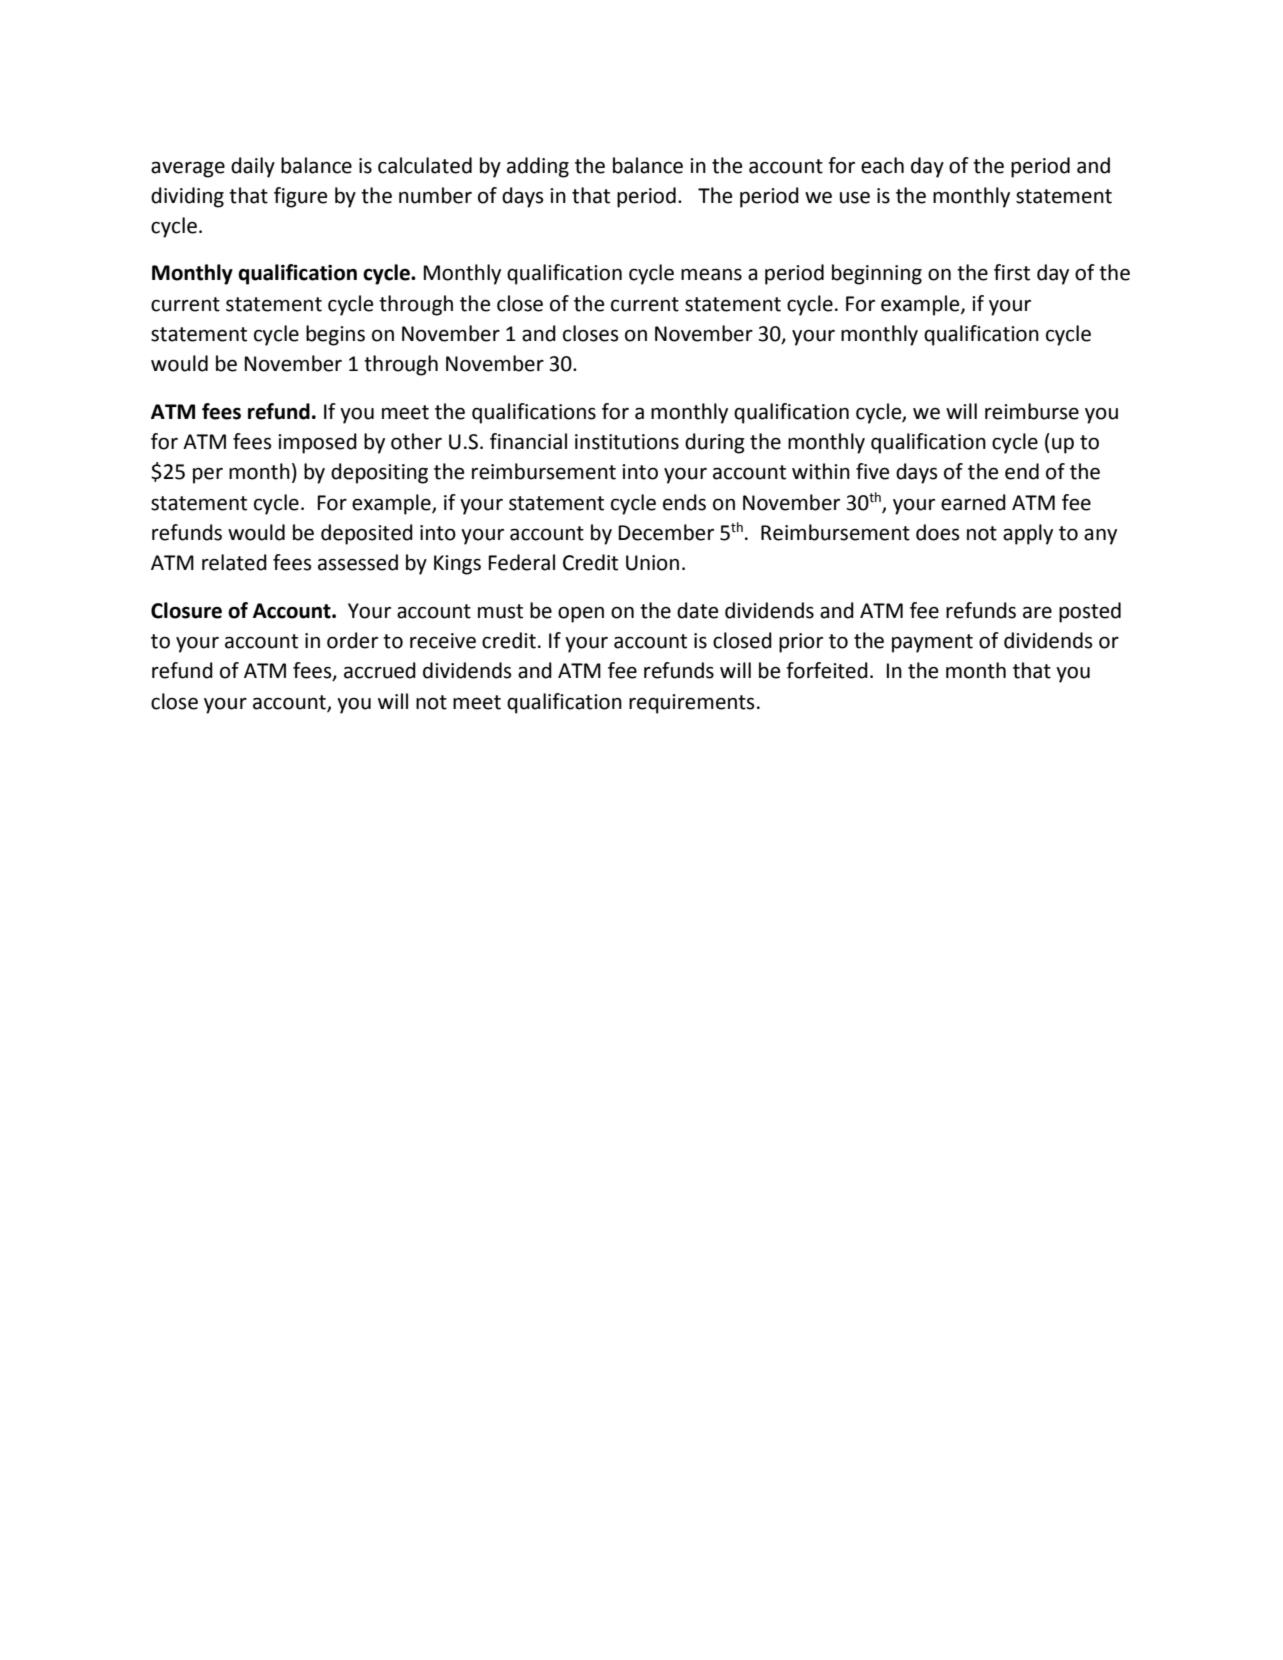 The width and height of the screenshot is (1283, 1660). I want to click on institutions, so click(627, 442).
